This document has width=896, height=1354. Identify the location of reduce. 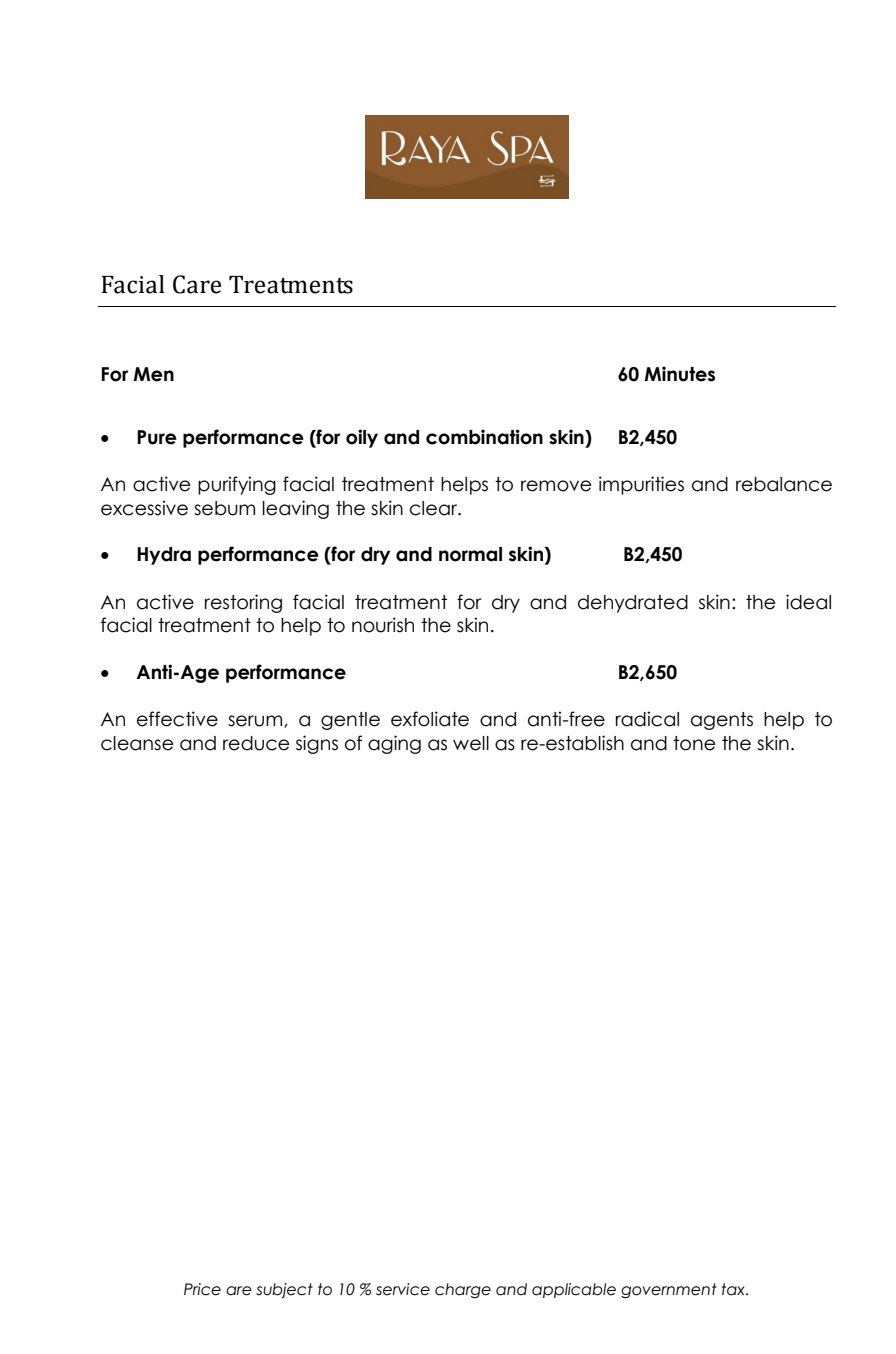
(256, 743).
